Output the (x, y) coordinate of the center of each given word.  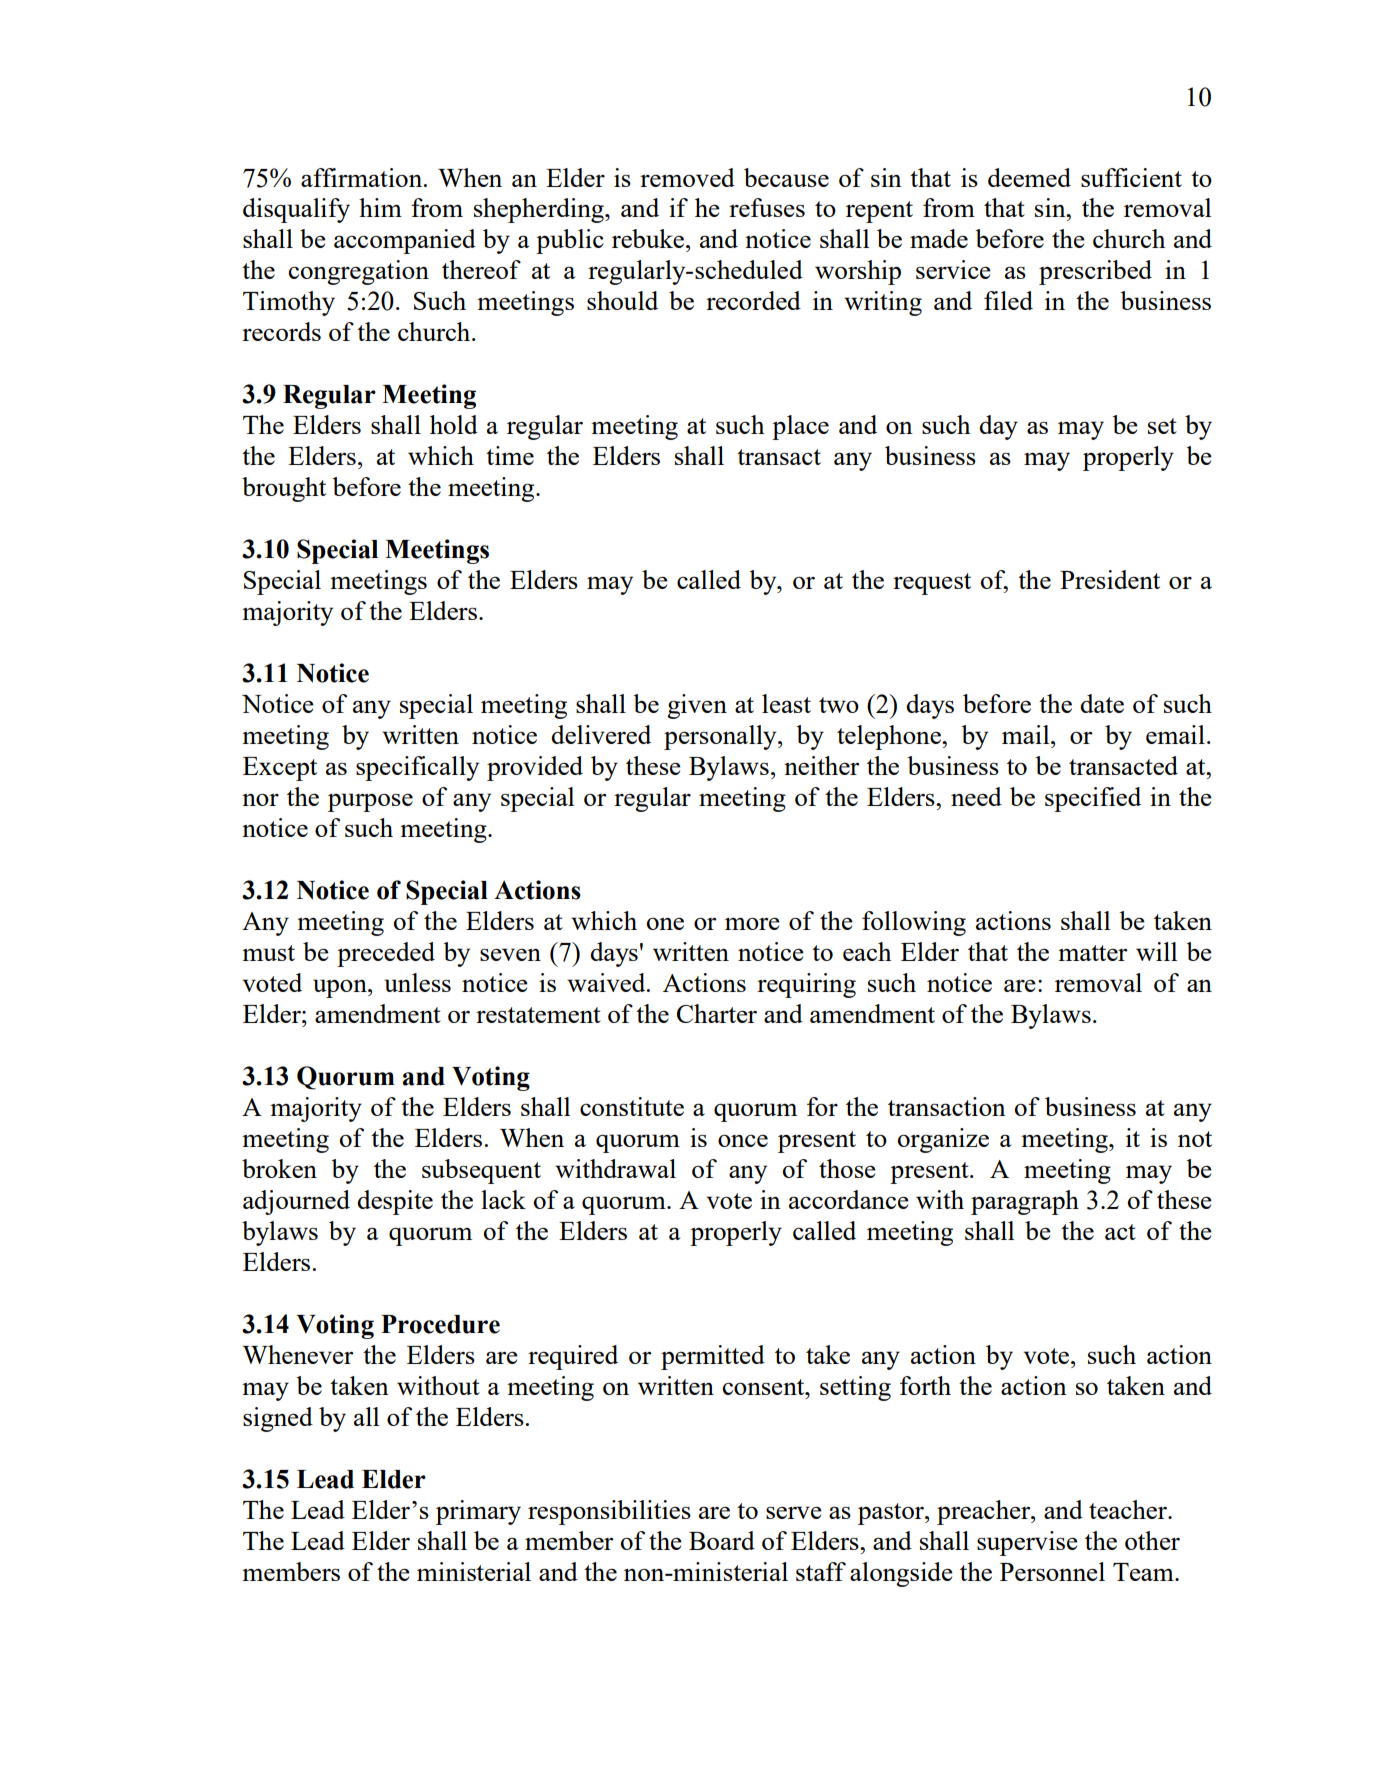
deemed (1029, 177)
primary (478, 1512)
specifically (417, 768)
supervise (1027, 1543)
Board (722, 1540)
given (697, 706)
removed (687, 177)
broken (279, 1168)
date (1102, 703)
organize (943, 1140)
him (380, 207)
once (743, 1140)
